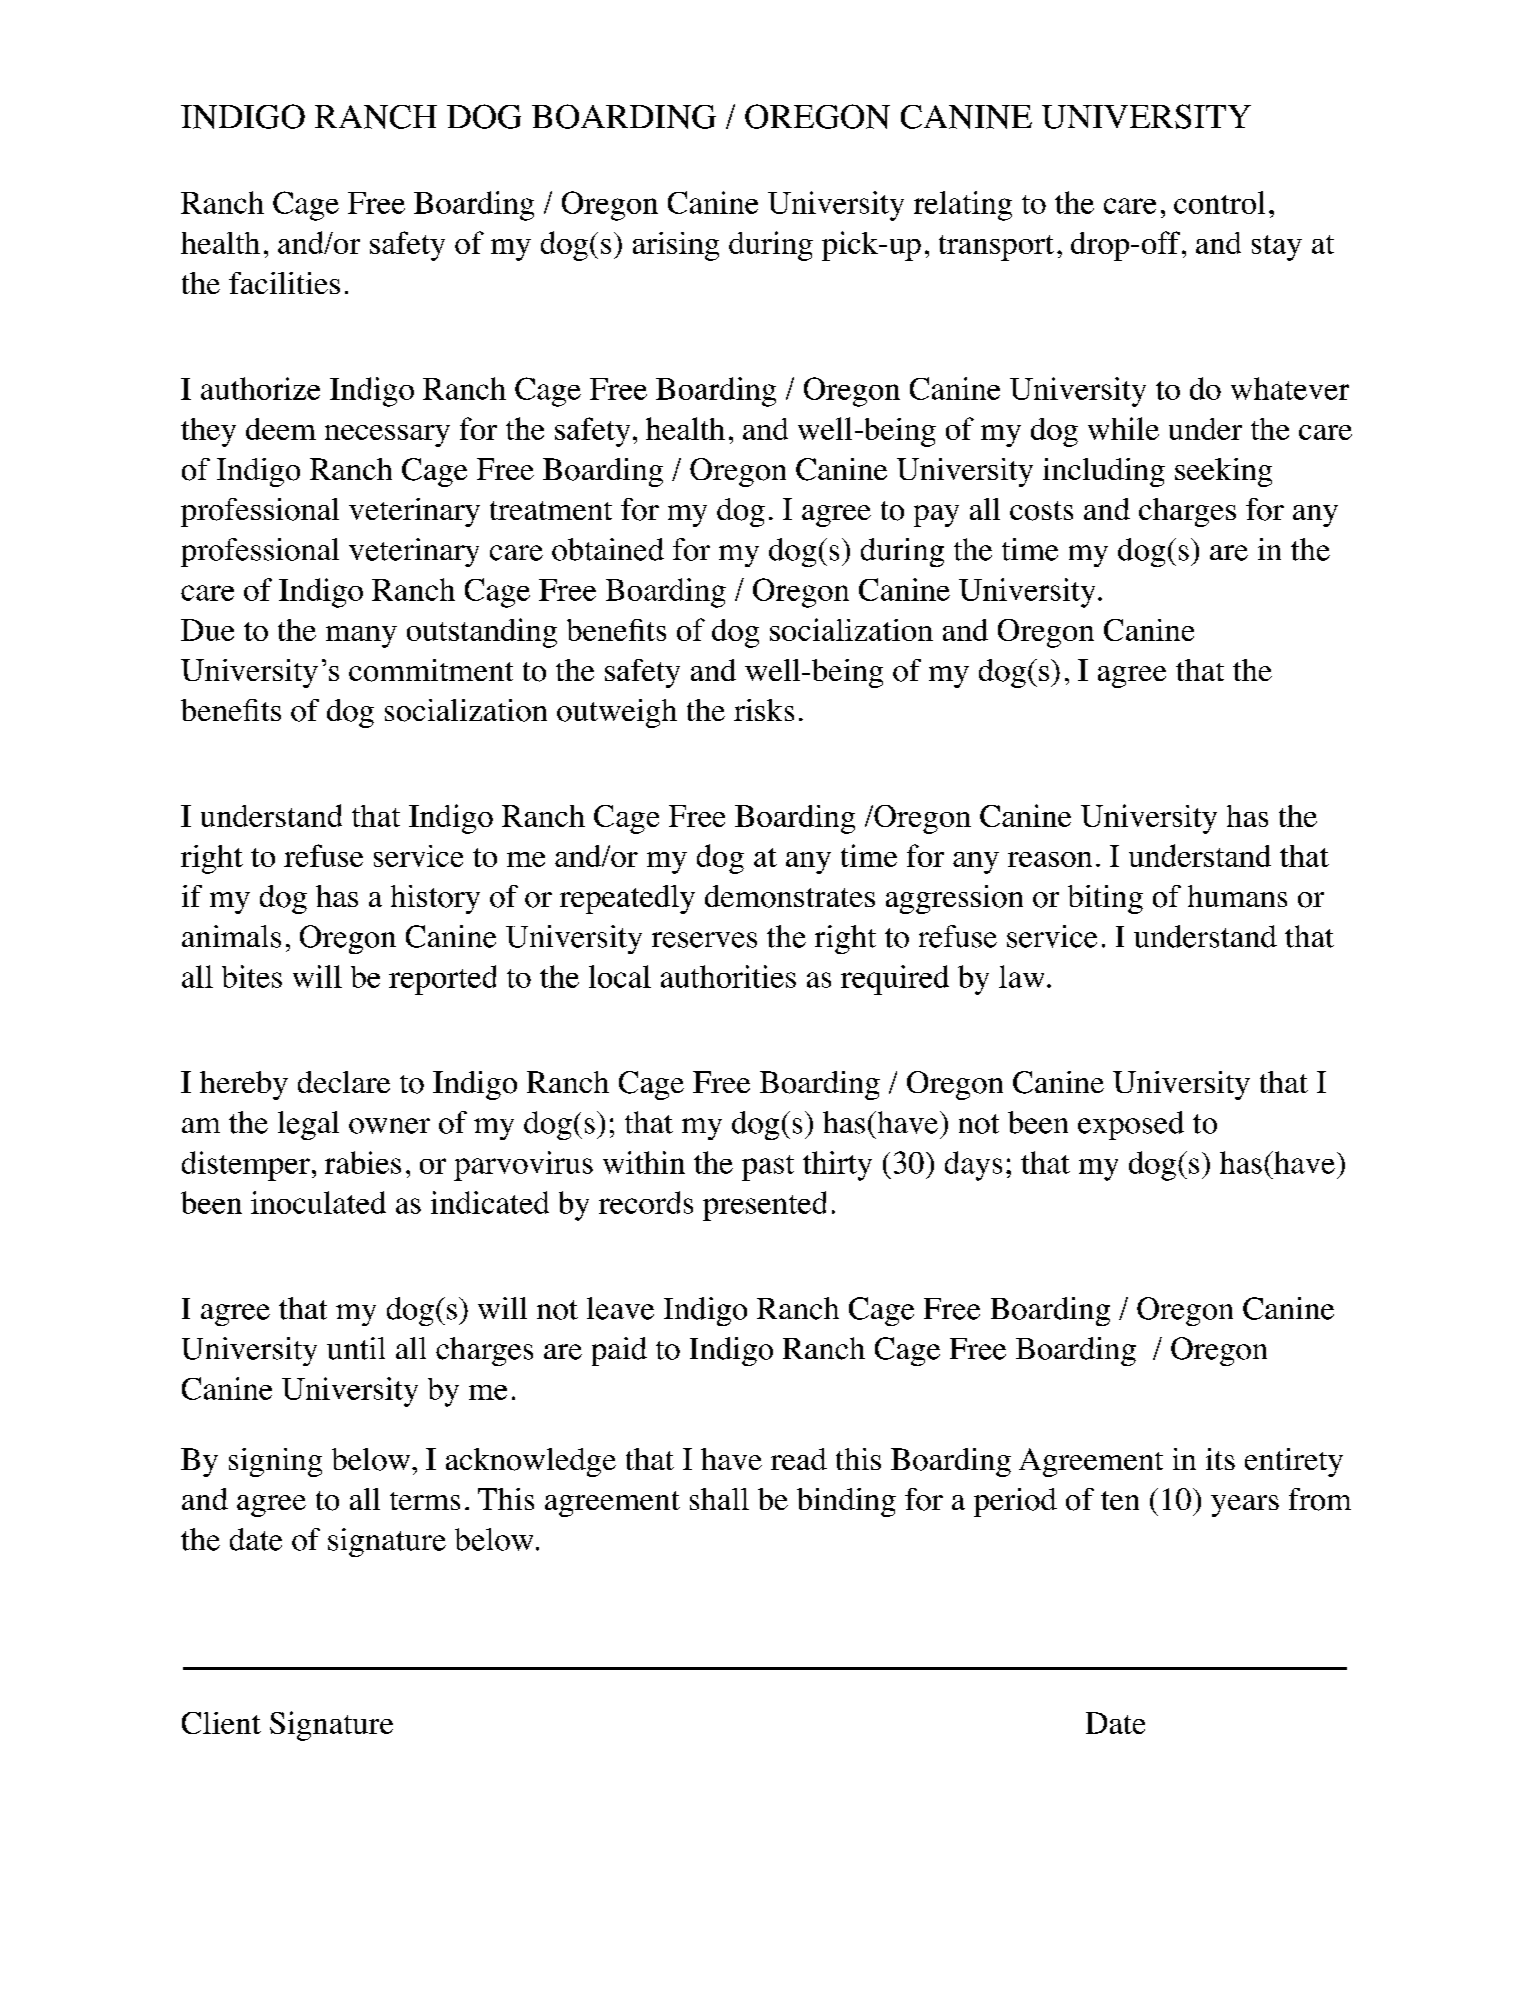  I want to click on authorities, so click(728, 976).
